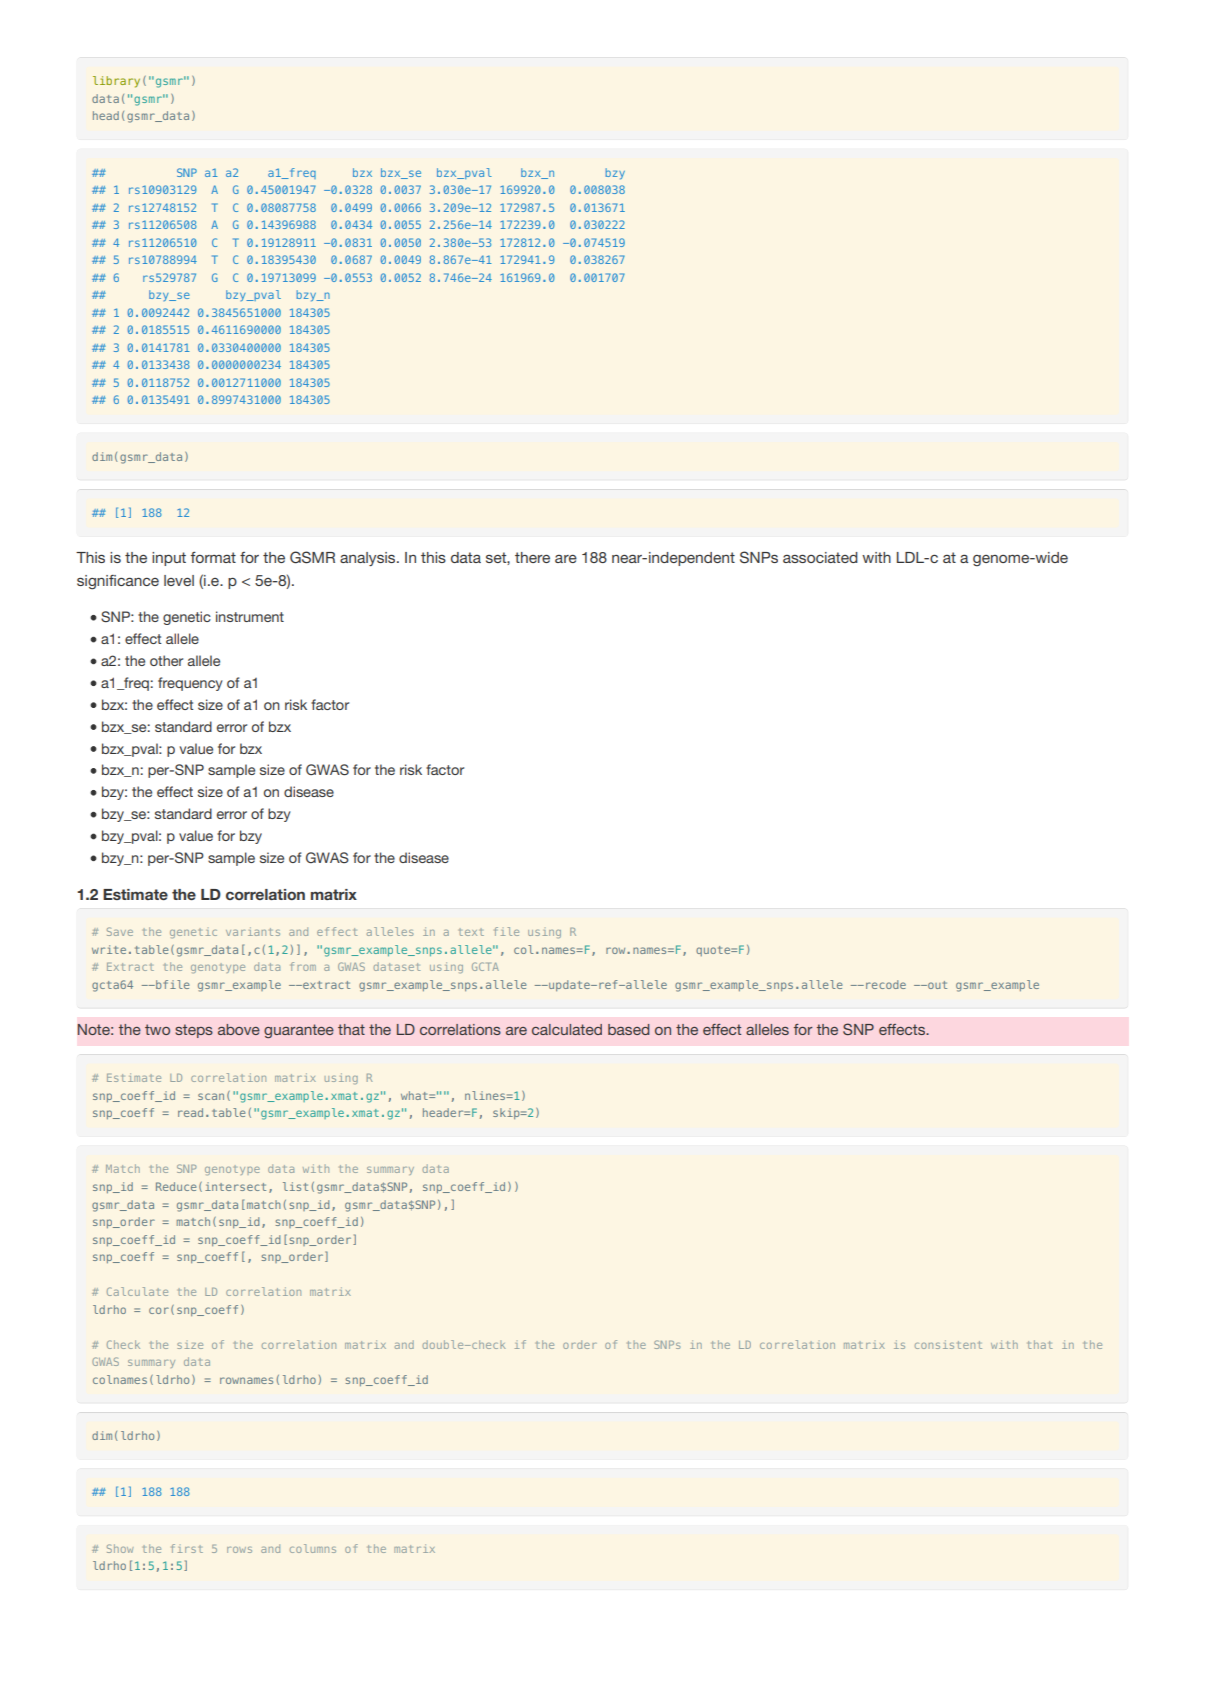 Image resolution: width=1205 pixels, height=1706 pixels. I want to click on there, so click(532, 557).
